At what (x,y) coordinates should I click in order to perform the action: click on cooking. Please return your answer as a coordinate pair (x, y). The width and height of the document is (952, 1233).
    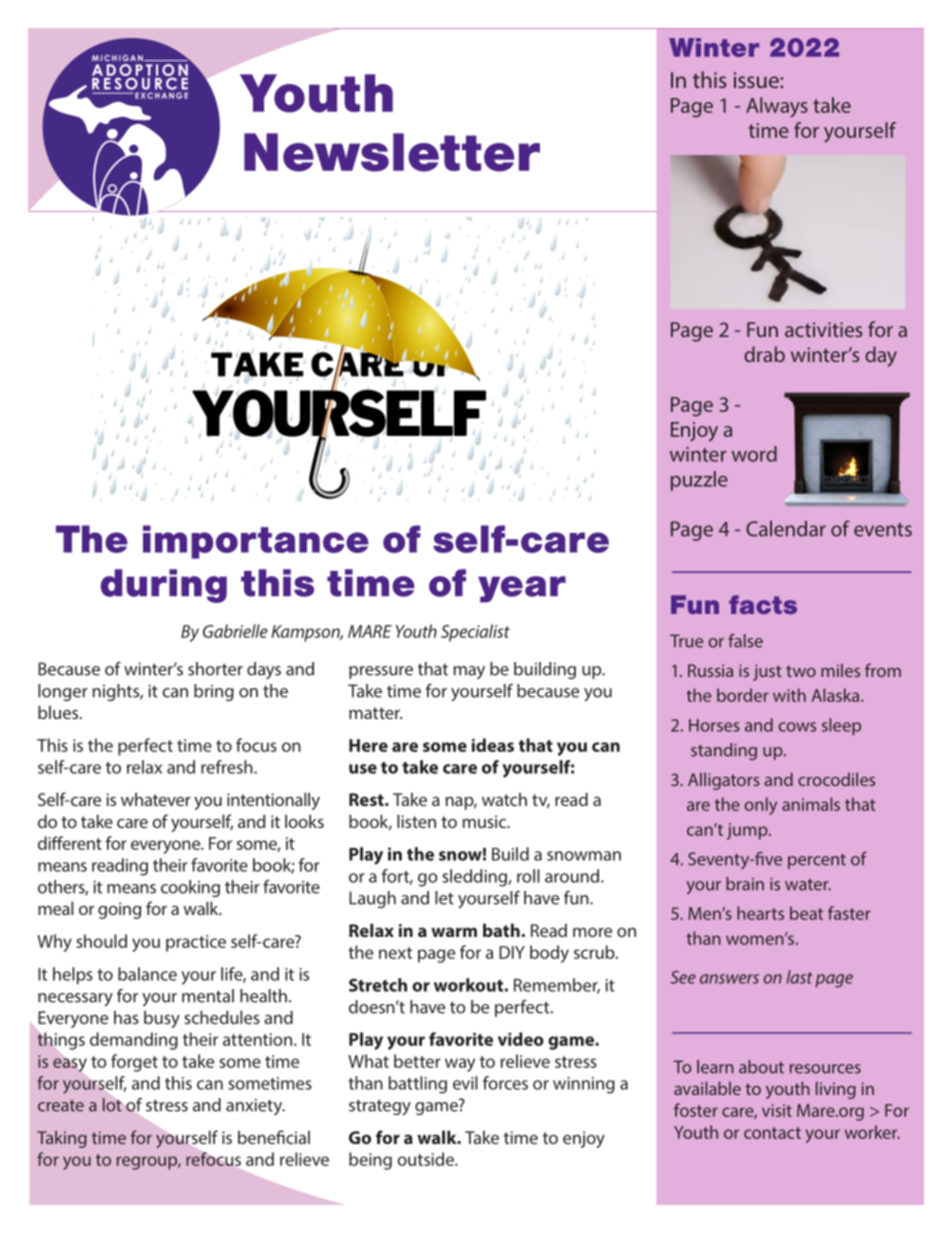
    Looking at the image, I should click on (190, 888).
